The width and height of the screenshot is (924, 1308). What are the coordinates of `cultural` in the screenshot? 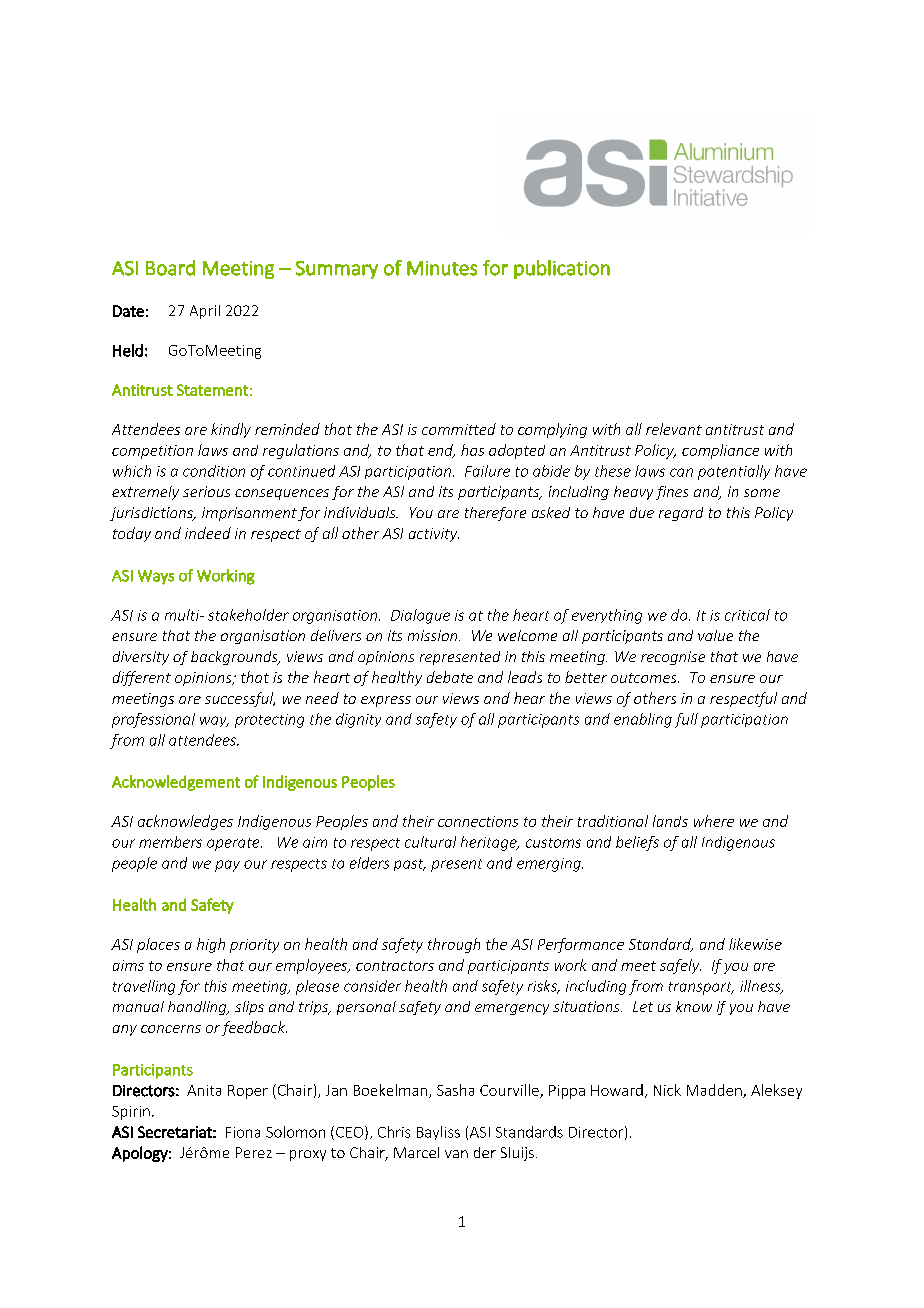 It's located at (430, 842).
